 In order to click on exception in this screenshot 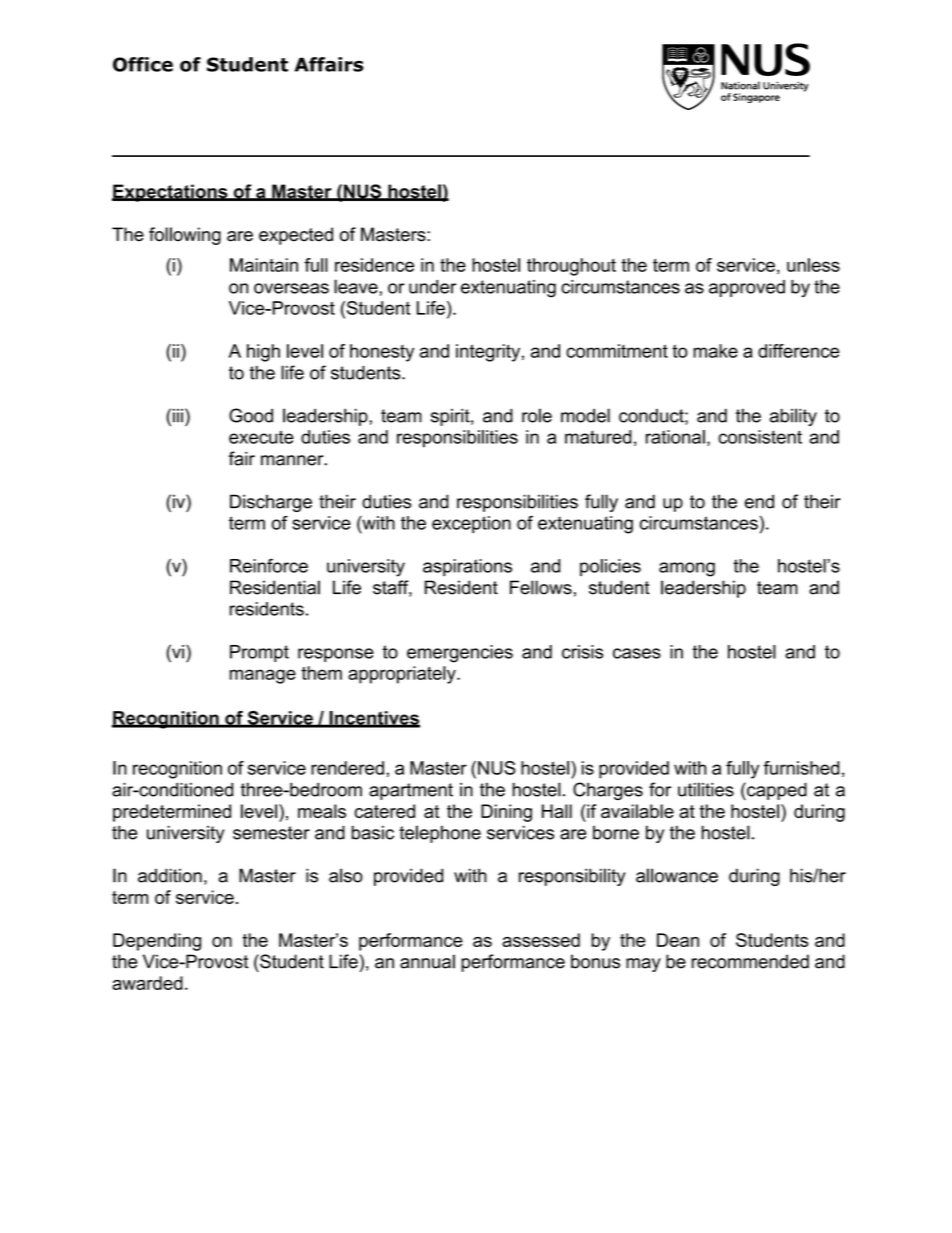, I will do `click(471, 524)`.
